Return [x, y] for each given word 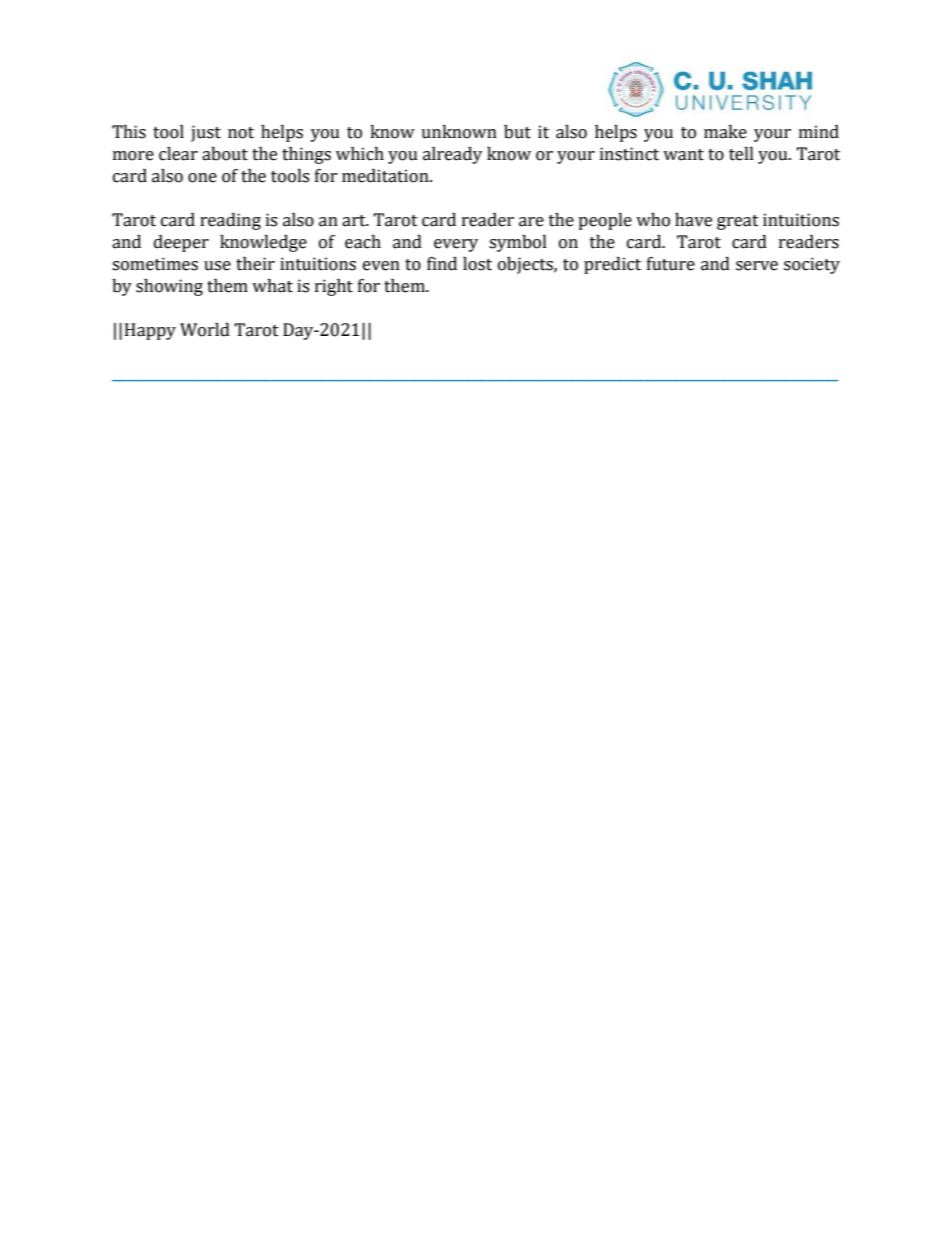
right [334, 287]
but [517, 132]
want [683, 155]
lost [477, 264]
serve [757, 266]
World [205, 330]
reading [230, 221]
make [725, 132]
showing [169, 287]
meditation [386, 176]
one [202, 178]
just [206, 133]
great [738, 222]
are [531, 222]
